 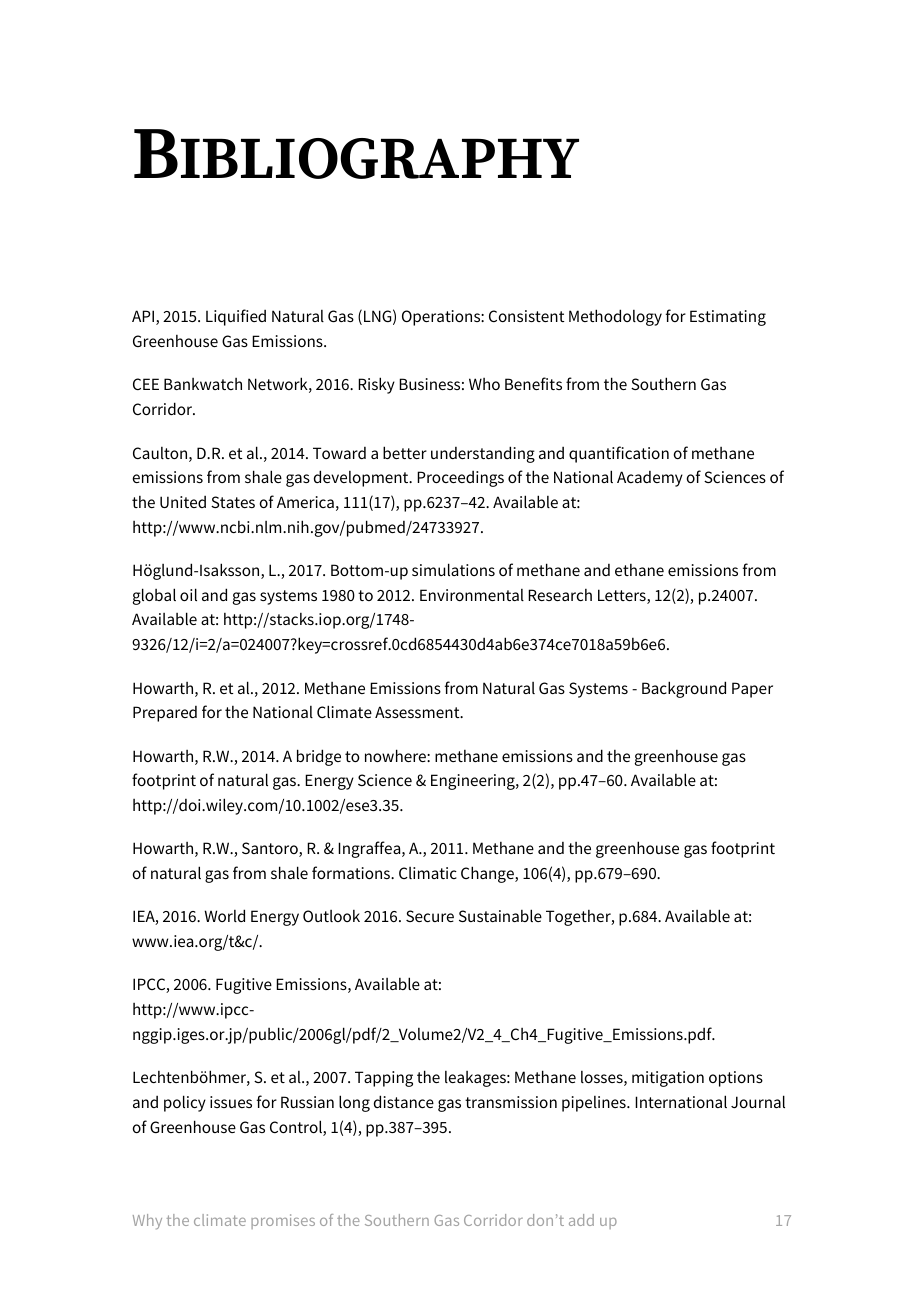 I want to click on Who, so click(x=484, y=384).
